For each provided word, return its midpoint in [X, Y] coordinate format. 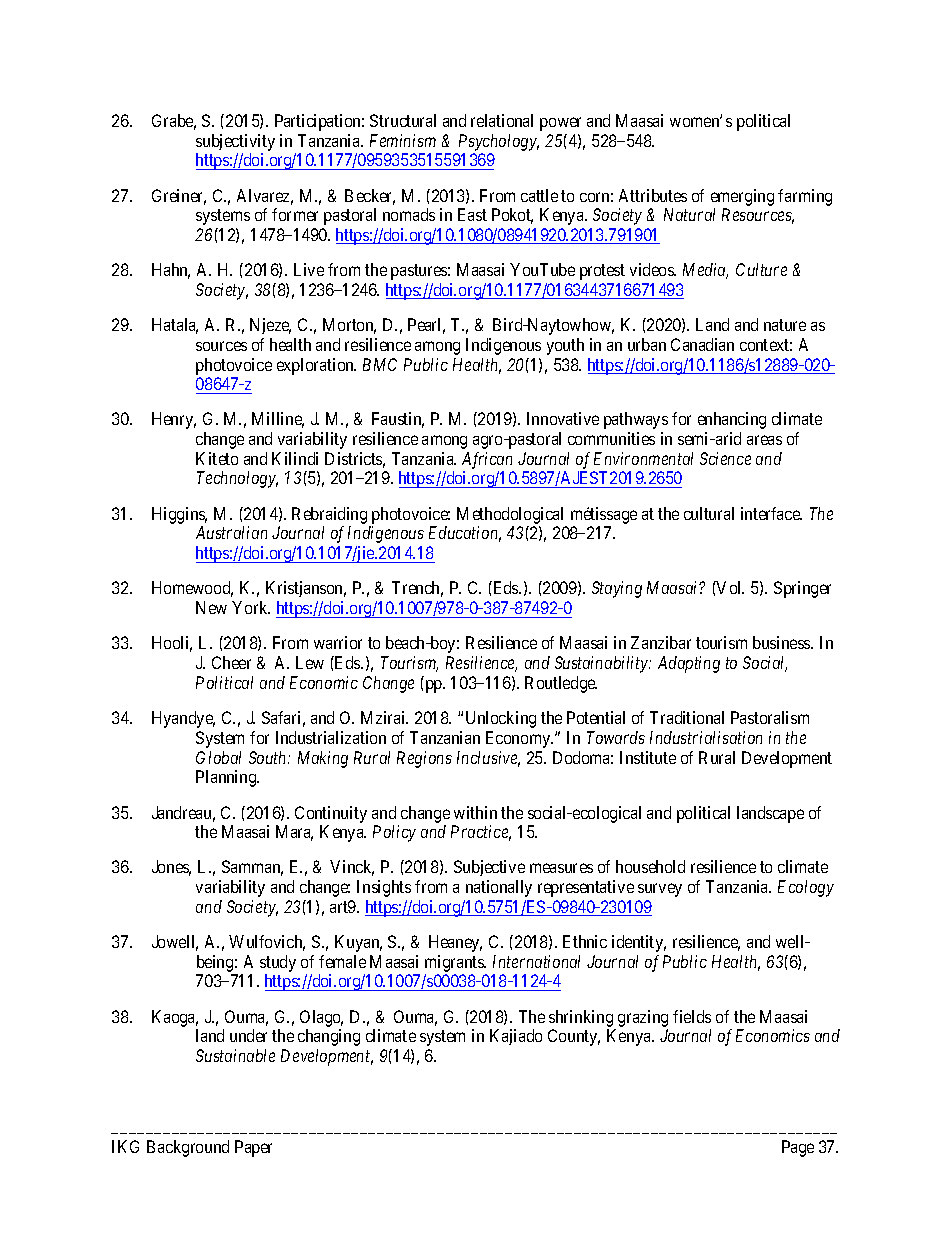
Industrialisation [706, 737]
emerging [742, 197]
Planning [227, 778]
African [488, 462]
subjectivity [235, 142]
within [475, 812]
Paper [253, 1148]
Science [725, 458]
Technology [237, 479]
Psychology [499, 142]
